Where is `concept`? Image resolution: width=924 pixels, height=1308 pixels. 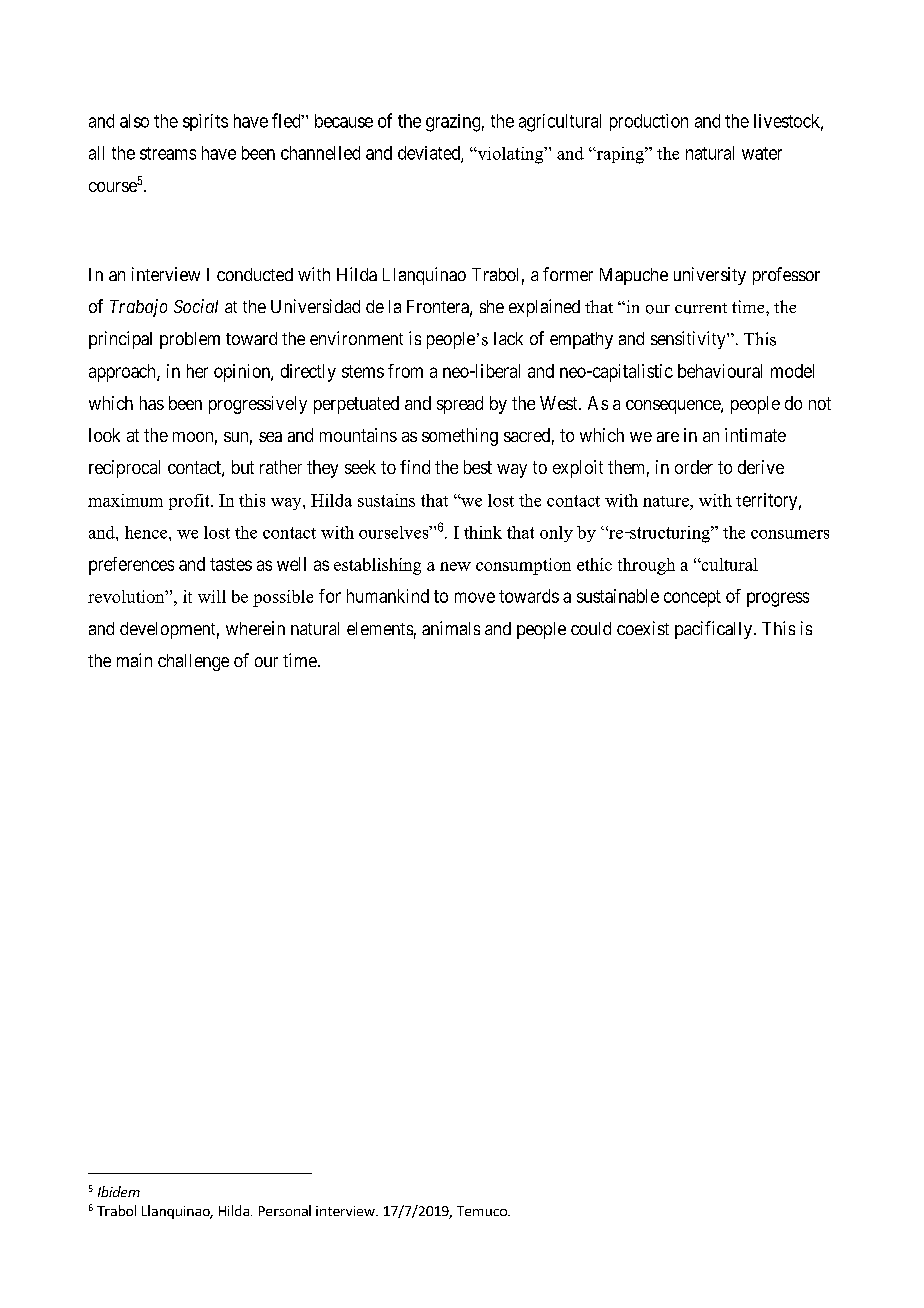 concept is located at coordinates (692, 598).
